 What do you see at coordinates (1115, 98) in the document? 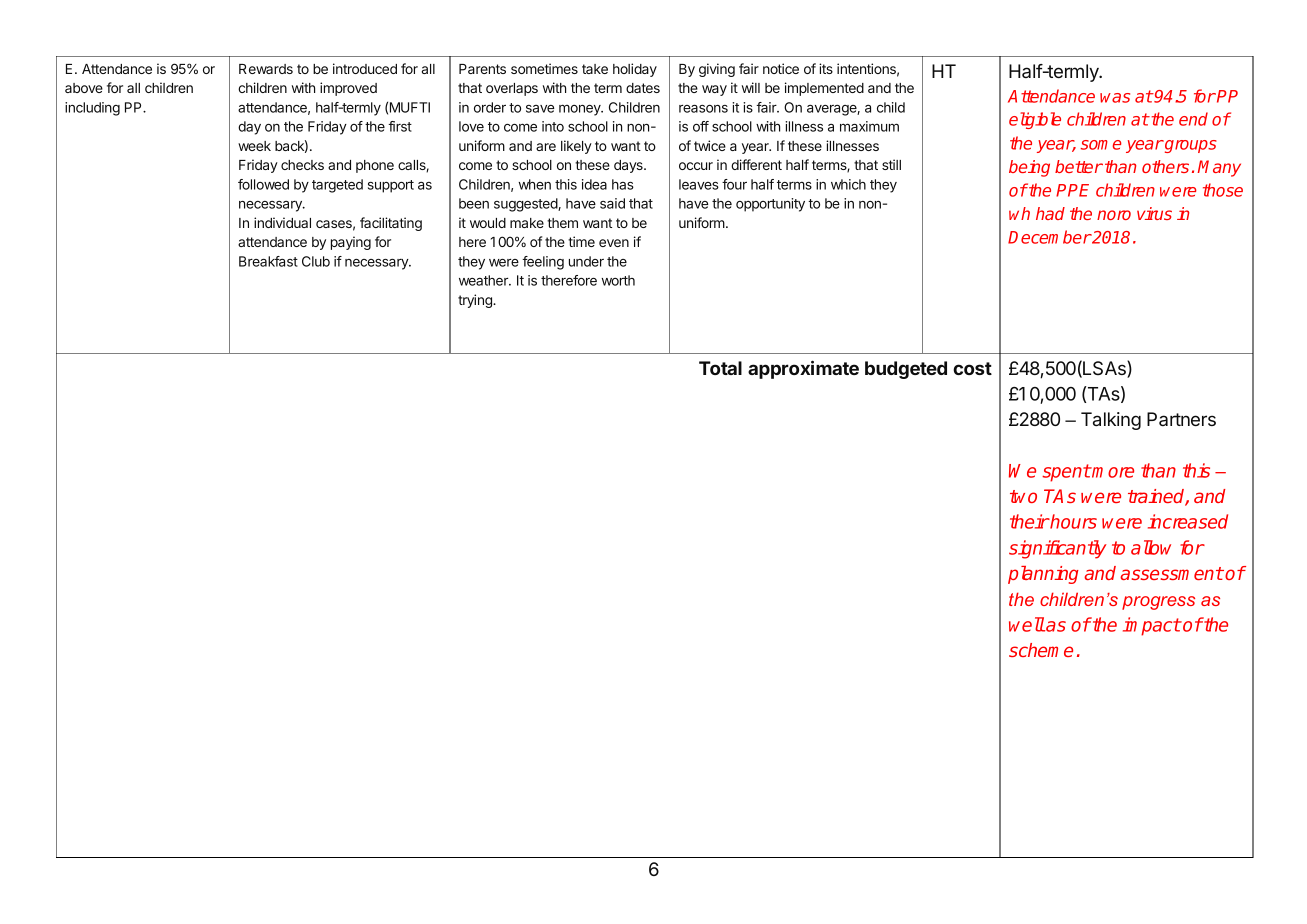
I see `was` at bounding box center [1115, 98].
